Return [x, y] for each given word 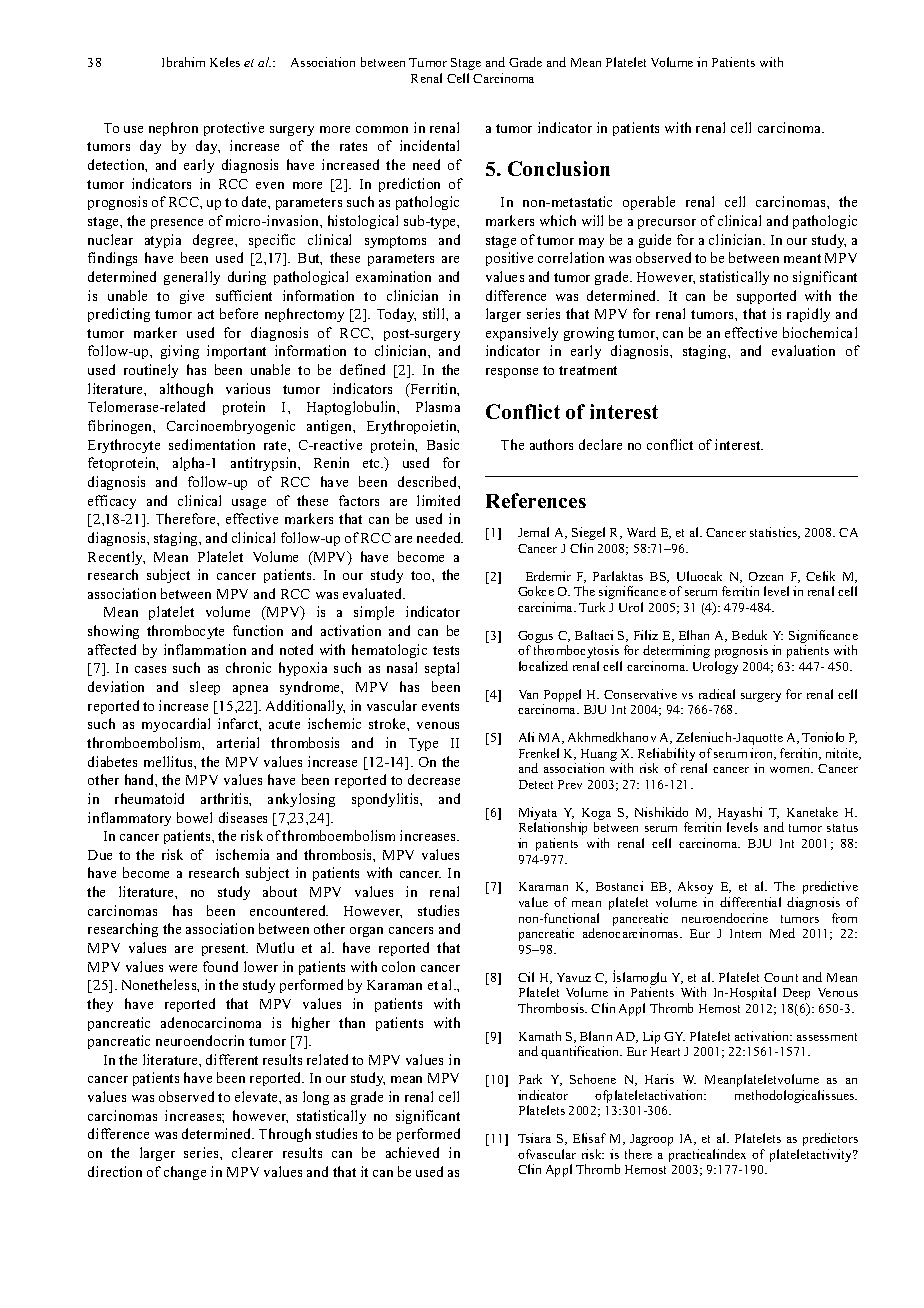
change [185, 1173]
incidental [429, 145]
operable [649, 203]
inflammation [205, 649]
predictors [830, 1139]
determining [676, 651]
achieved [412, 1152]
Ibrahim [183, 62]
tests [446, 650]
